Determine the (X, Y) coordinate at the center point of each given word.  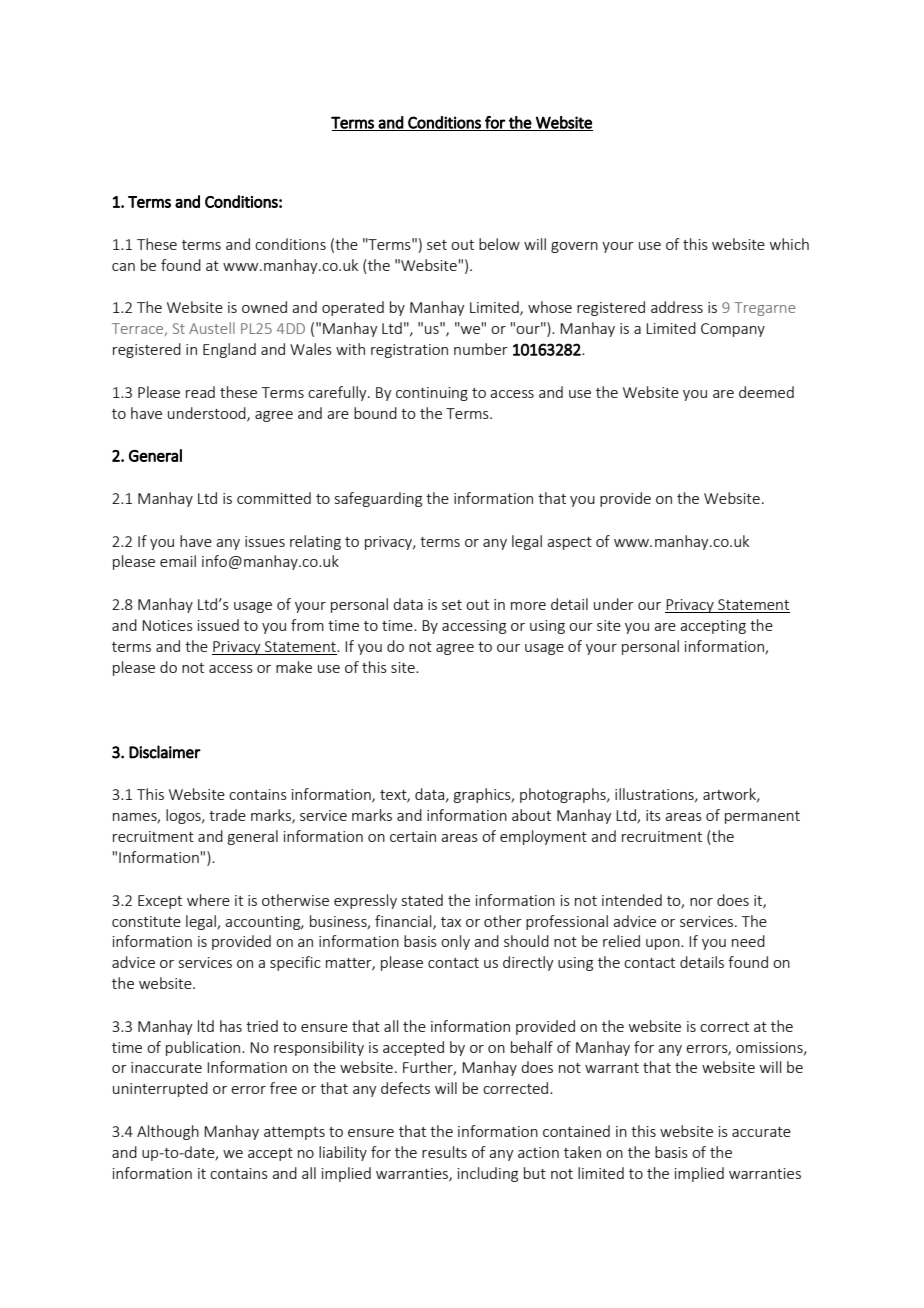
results (444, 1152)
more (528, 606)
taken (582, 1152)
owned (264, 307)
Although (168, 1132)
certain (413, 836)
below (499, 244)
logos (184, 816)
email (178, 561)
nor (701, 902)
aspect (569, 543)
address (677, 307)
